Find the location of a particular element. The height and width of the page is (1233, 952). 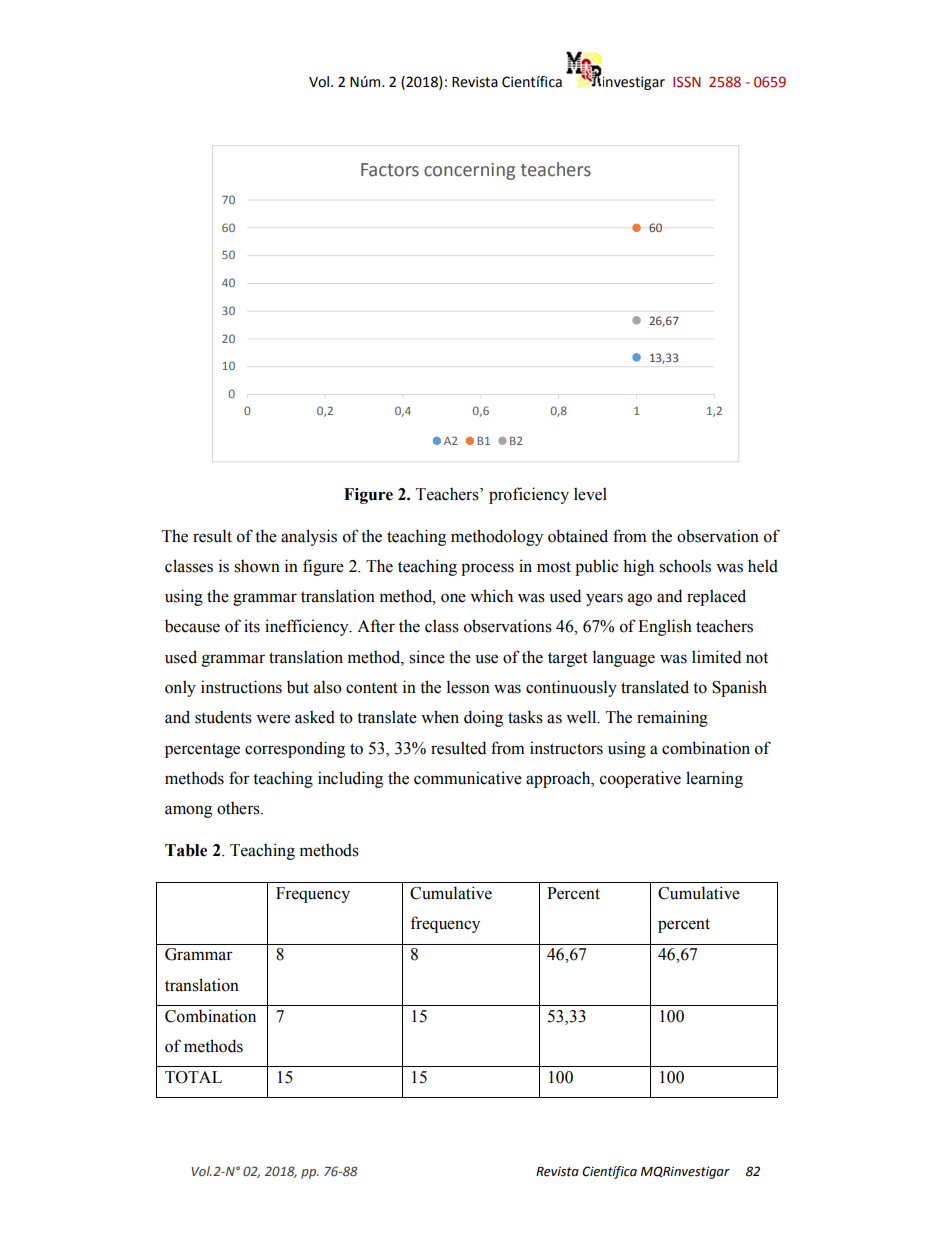

communicative is located at coordinates (468, 778).
